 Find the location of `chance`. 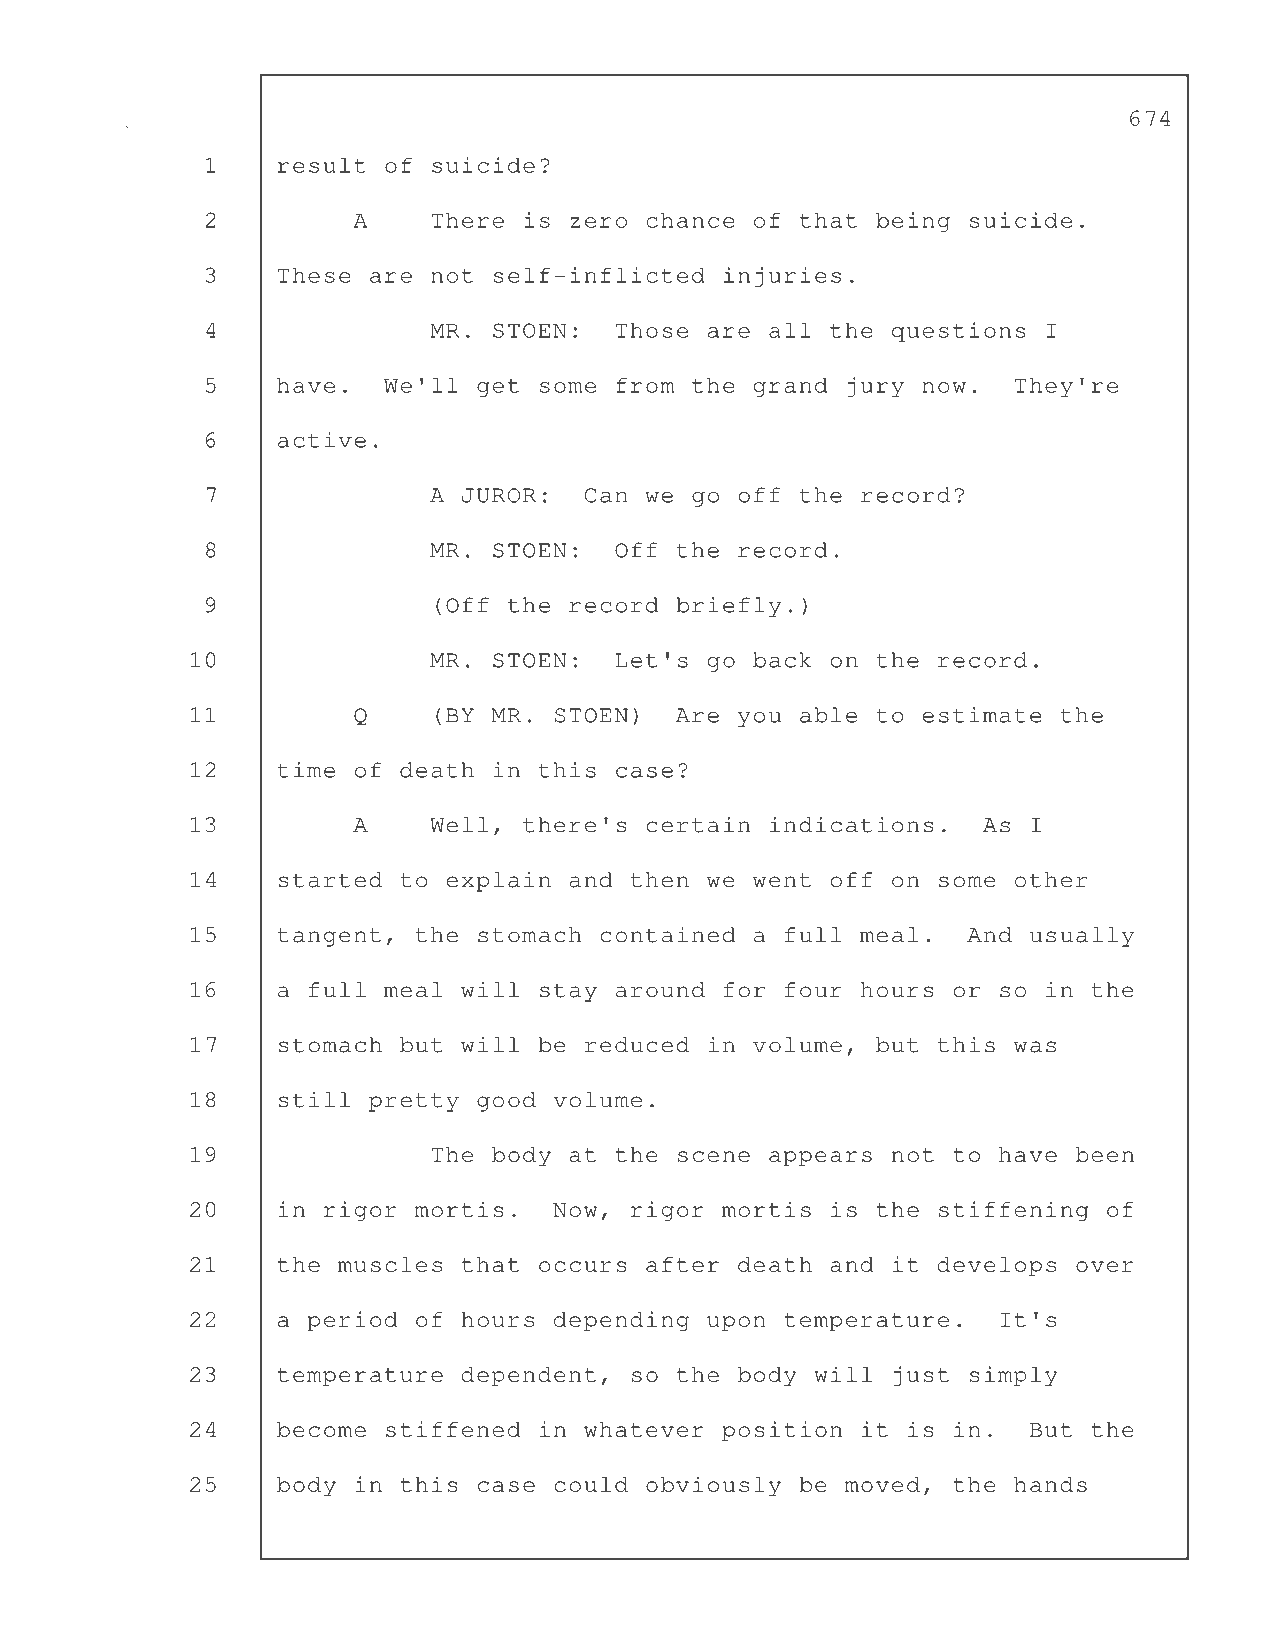

chance is located at coordinates (691, 220).
